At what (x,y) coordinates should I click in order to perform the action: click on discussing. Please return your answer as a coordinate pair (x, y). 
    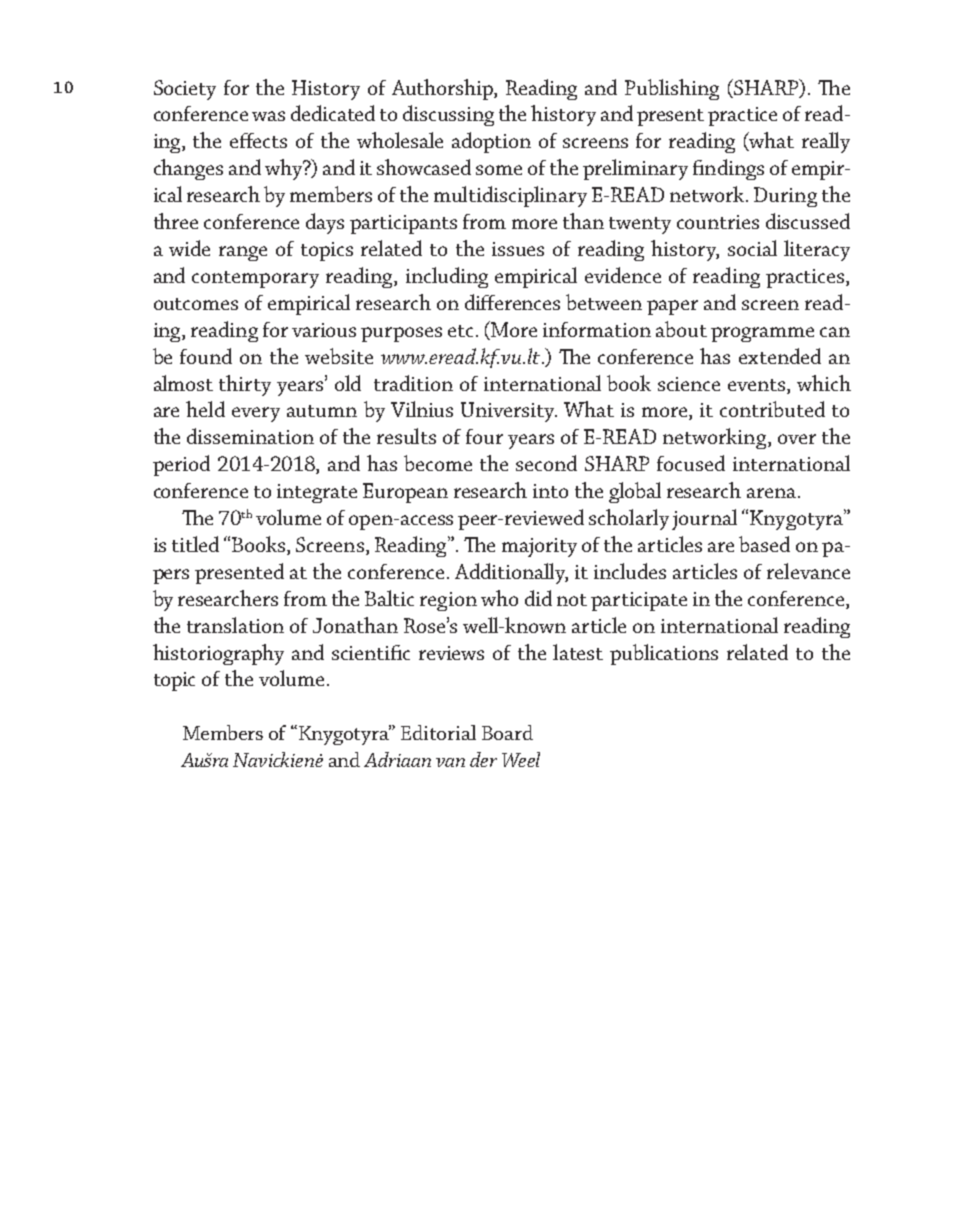
    Looking at the image, I should click on (448, 115).
